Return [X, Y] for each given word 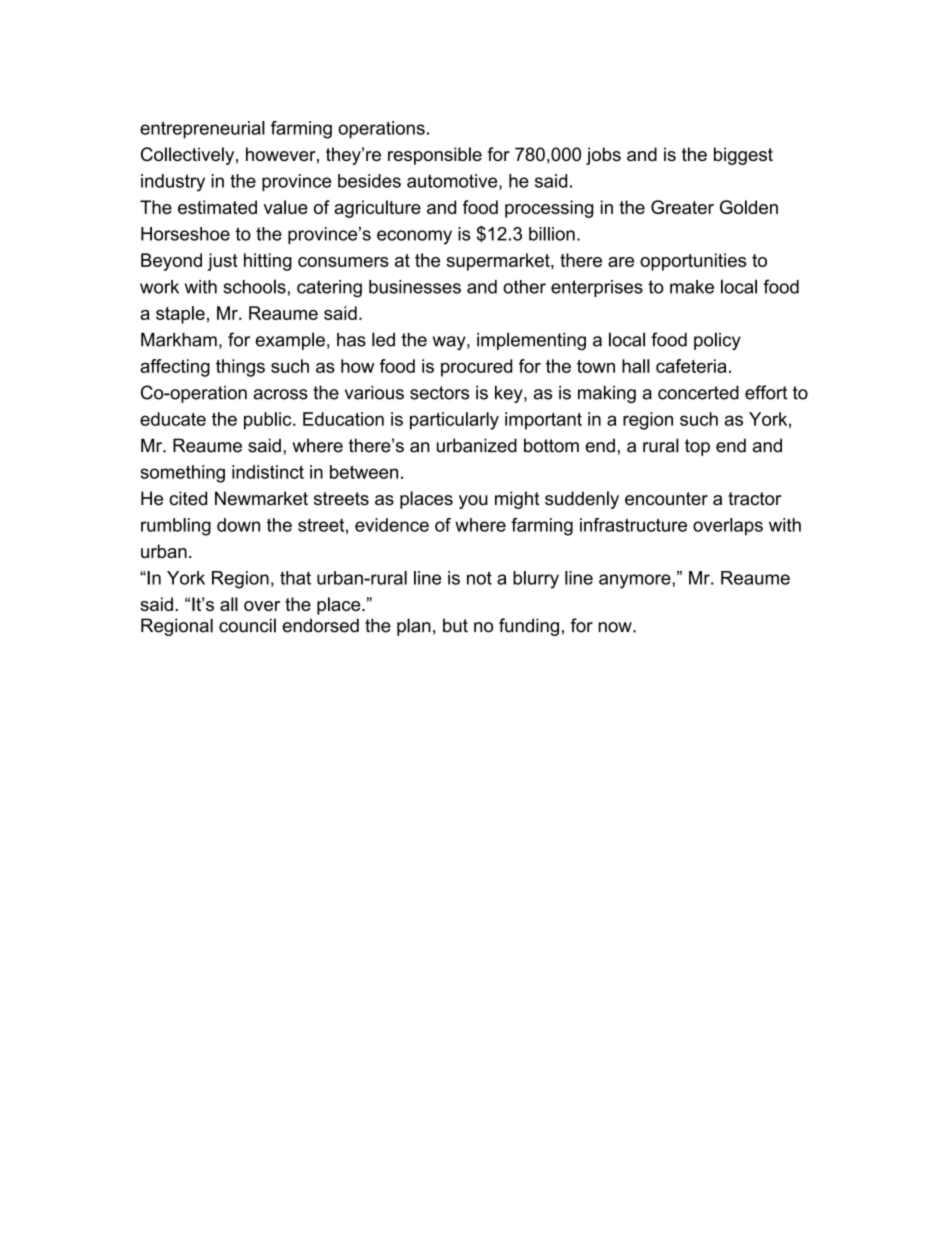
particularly [454, 421]
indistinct [268, 472]
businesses [415, 287]
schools [254, 286]
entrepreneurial [202, 130]
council [247, 625]
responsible [435, 156]
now [616, 627]
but [455, 625]
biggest [743, 156]
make [692, 287]
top [697, 447]
